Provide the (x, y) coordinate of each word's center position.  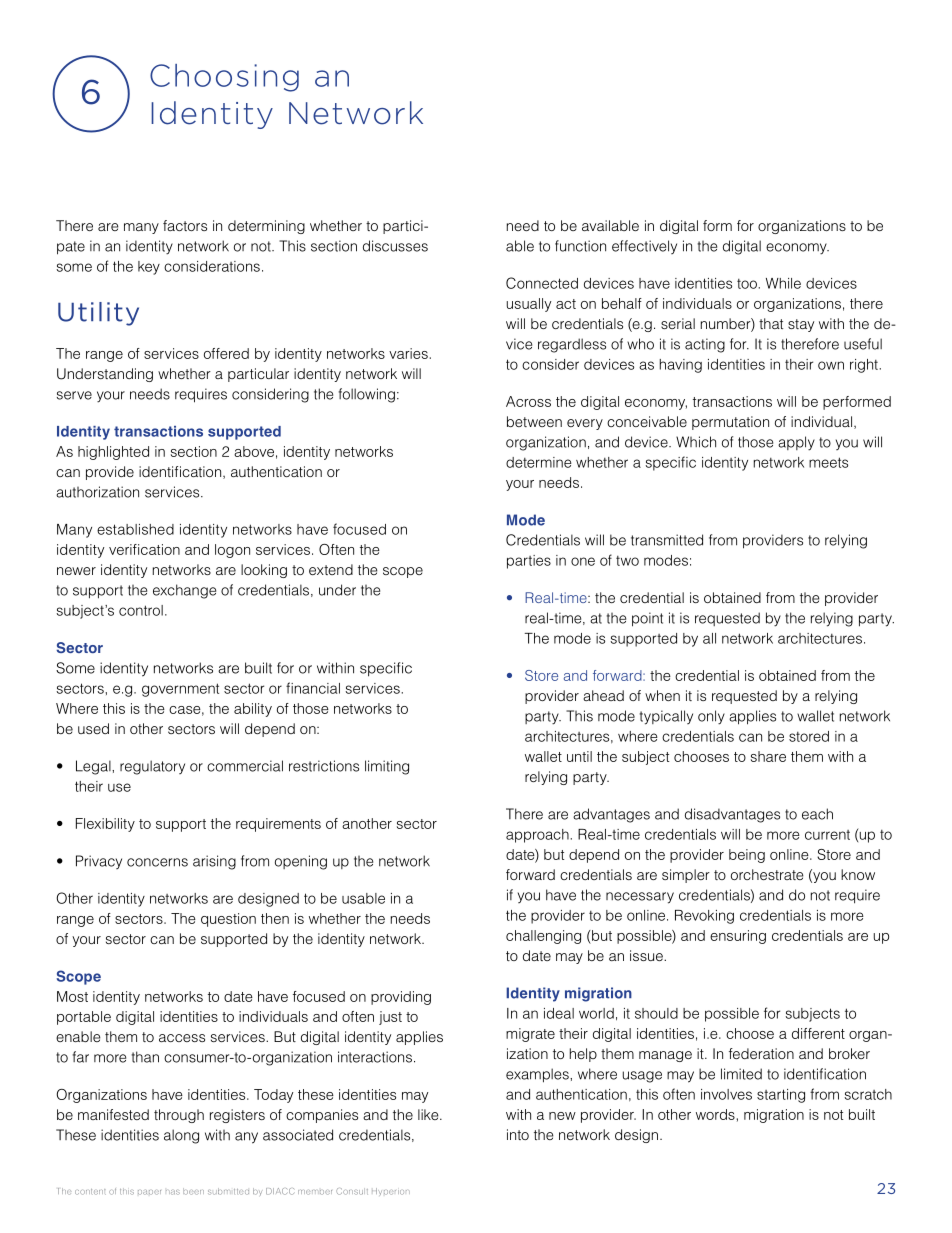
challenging (543, 937)
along (181, 1136)
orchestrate (767, 874)
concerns (157, 862)
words (715, 1114)
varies (408, 353)
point (647, 619)
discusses (395, 246)
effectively (644, 247)
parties (529, 562)
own (831, 365)
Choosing (224, 78)
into (518, 1134)
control (141, 610)
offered (226, 353)
